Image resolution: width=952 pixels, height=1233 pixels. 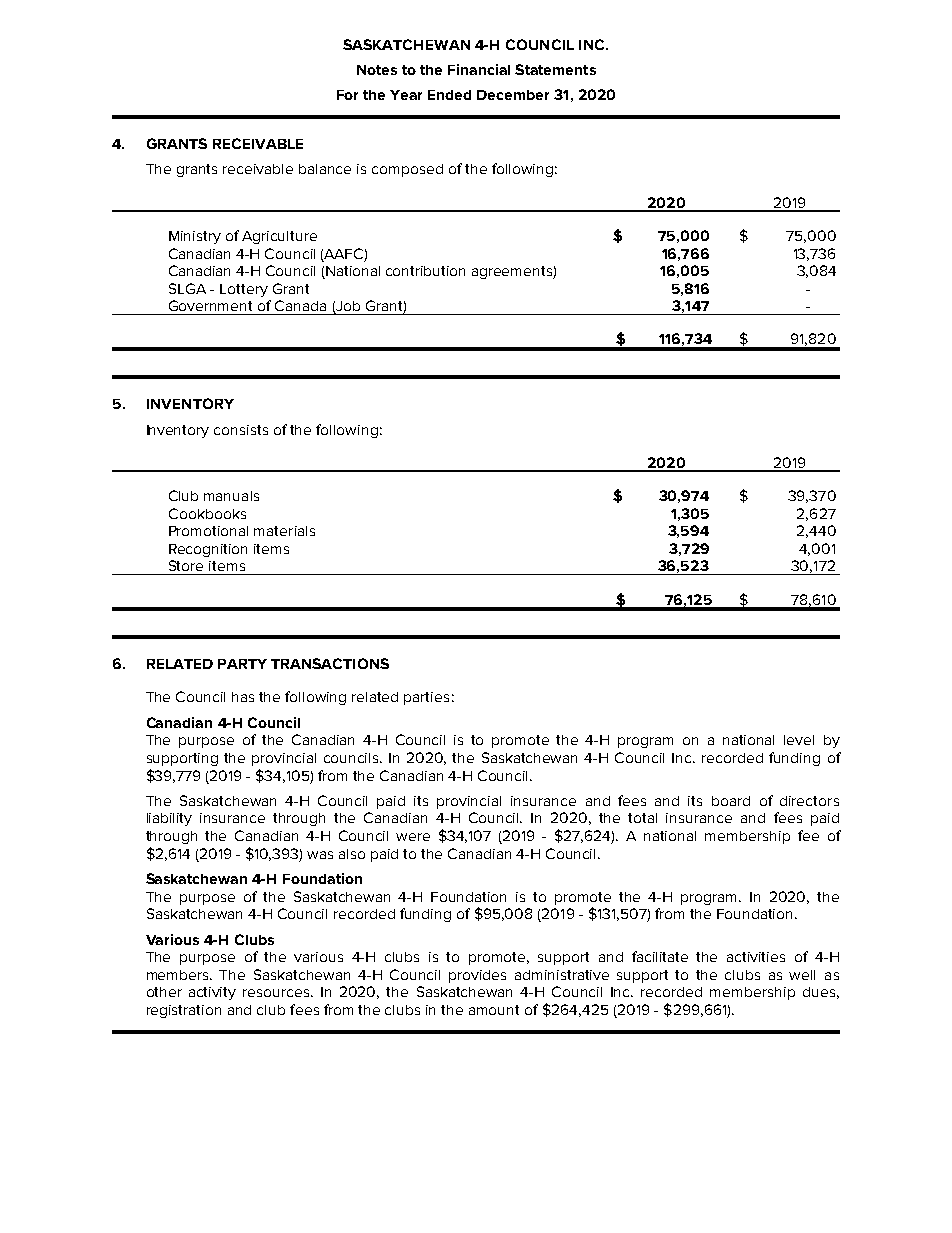 What do you see at coordinates (284, 531) in the page?
I see `materials` at bounding box center [284, 531].
